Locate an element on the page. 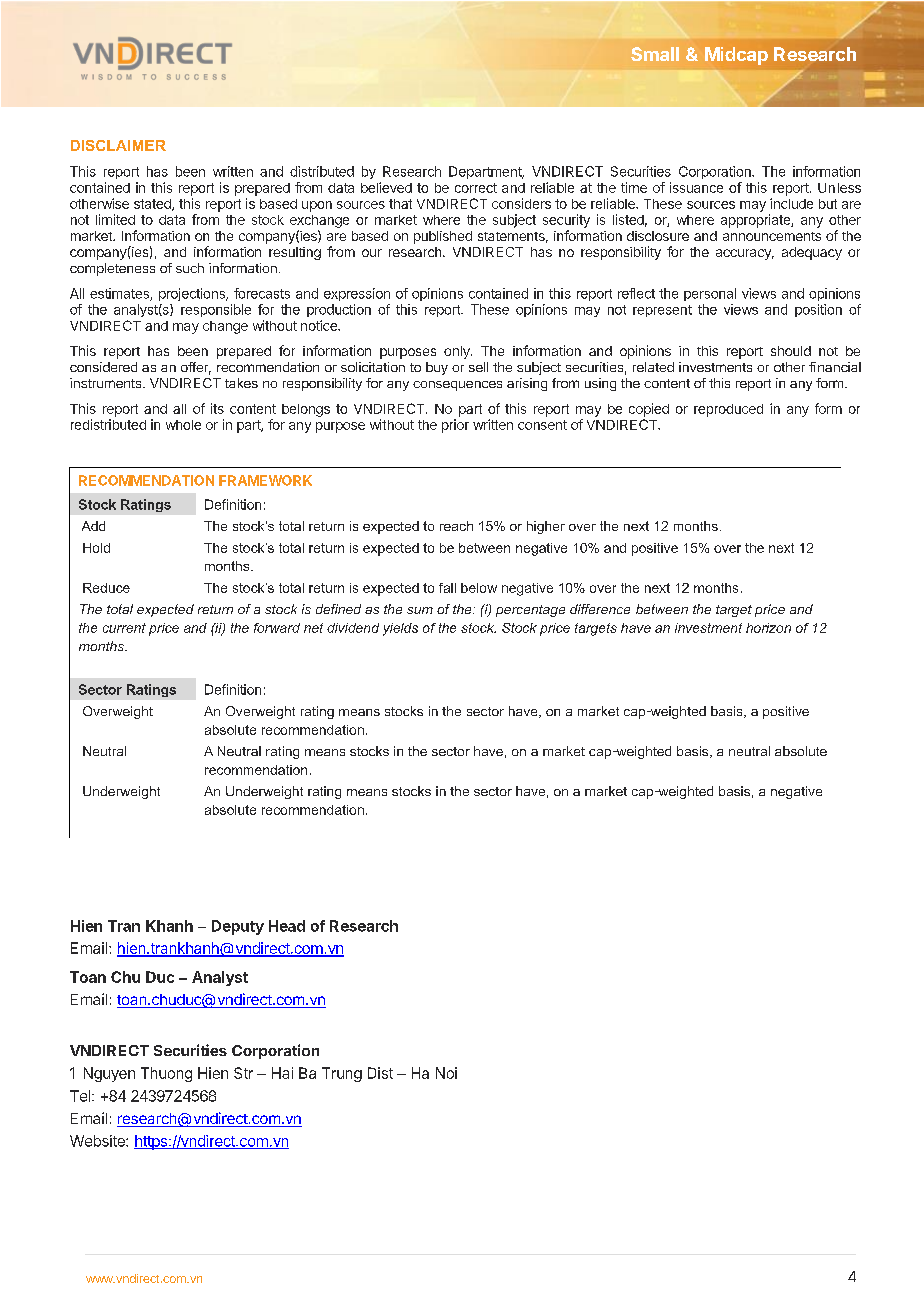 The height and width of the image is (1308, 924). Small is located at coordinates (655, 54).
